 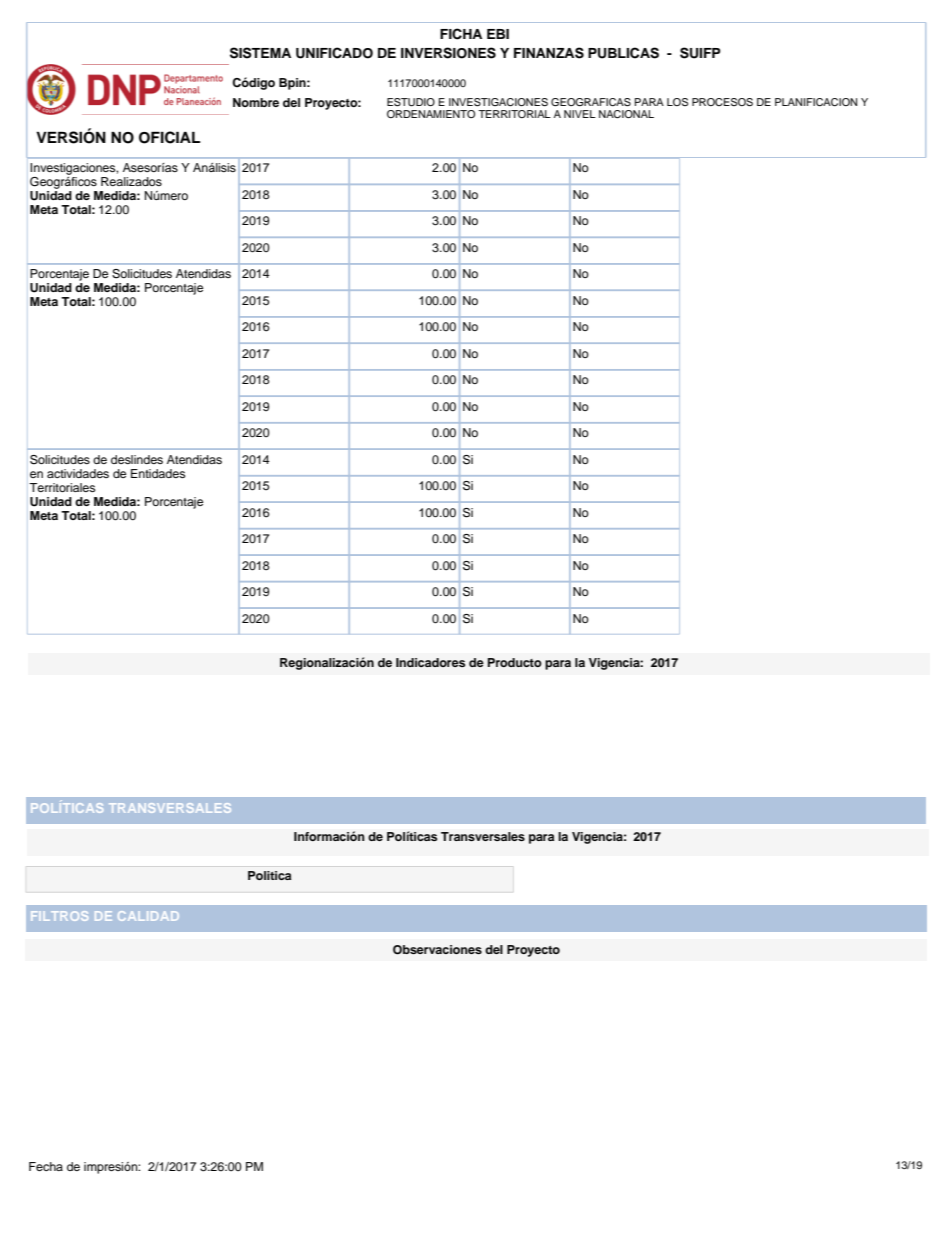 What do you see at coordinates (260, 53) in the image?
I see `SISTEMA` at bounding box center [260, 53].
